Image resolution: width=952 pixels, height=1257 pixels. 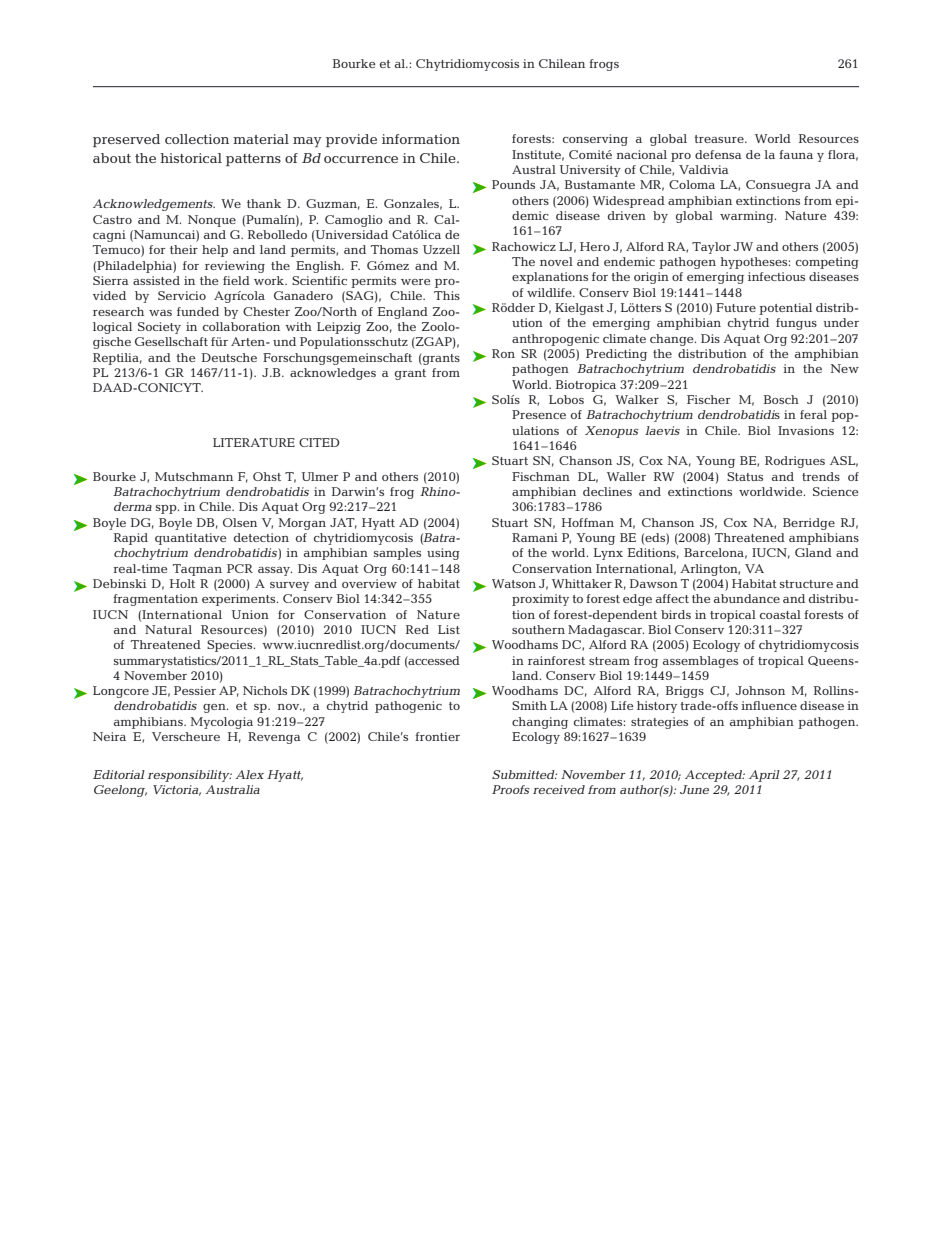 What do you see at coordinates (190, 776) in the document?
I see `responsibility` at bounding box center [190, 776].
